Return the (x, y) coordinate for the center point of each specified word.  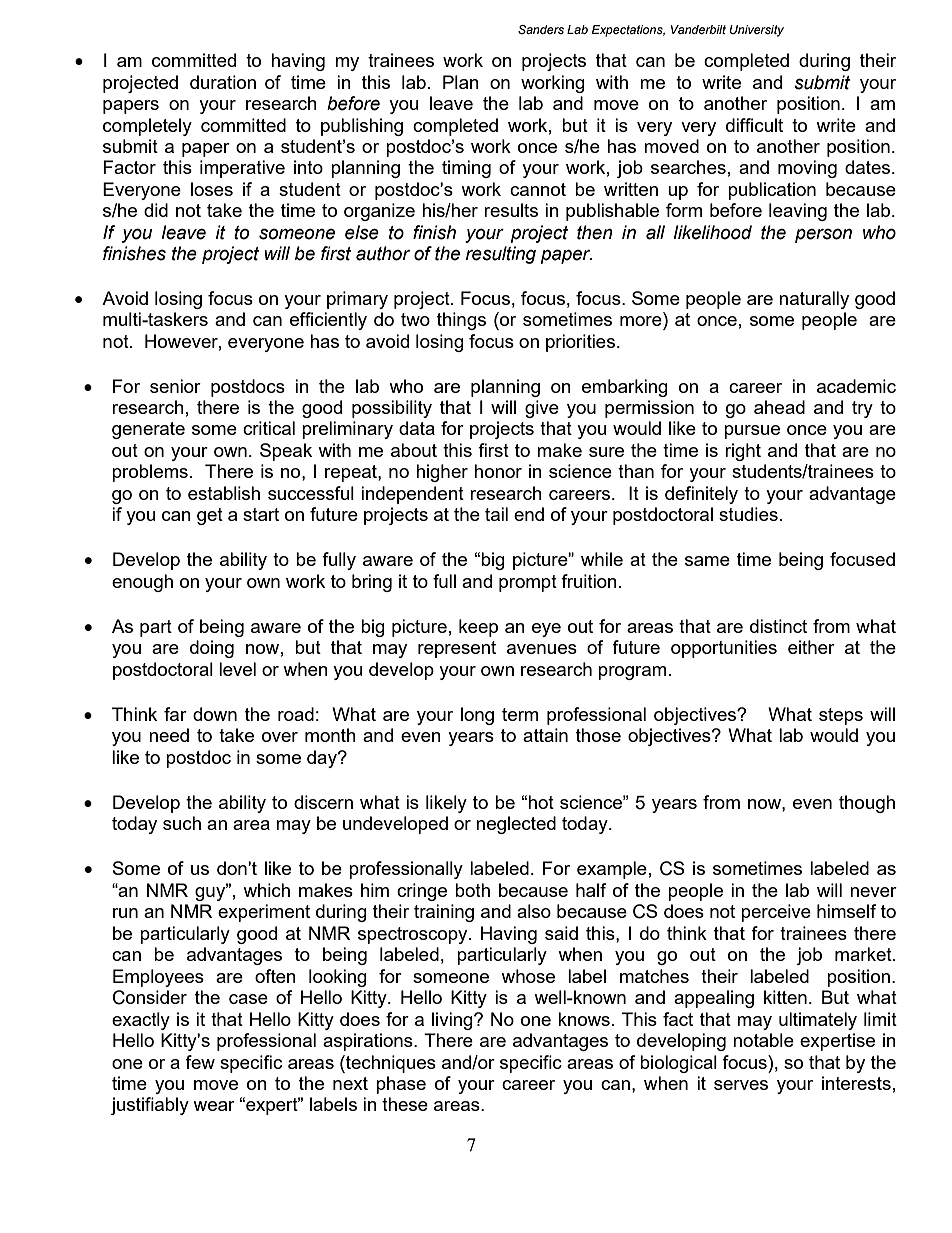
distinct (778, 626)
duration (223, 82)
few (200, 1062)
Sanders (541, 29)
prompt (528, 583)
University (756, 31)
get (210, 516)
